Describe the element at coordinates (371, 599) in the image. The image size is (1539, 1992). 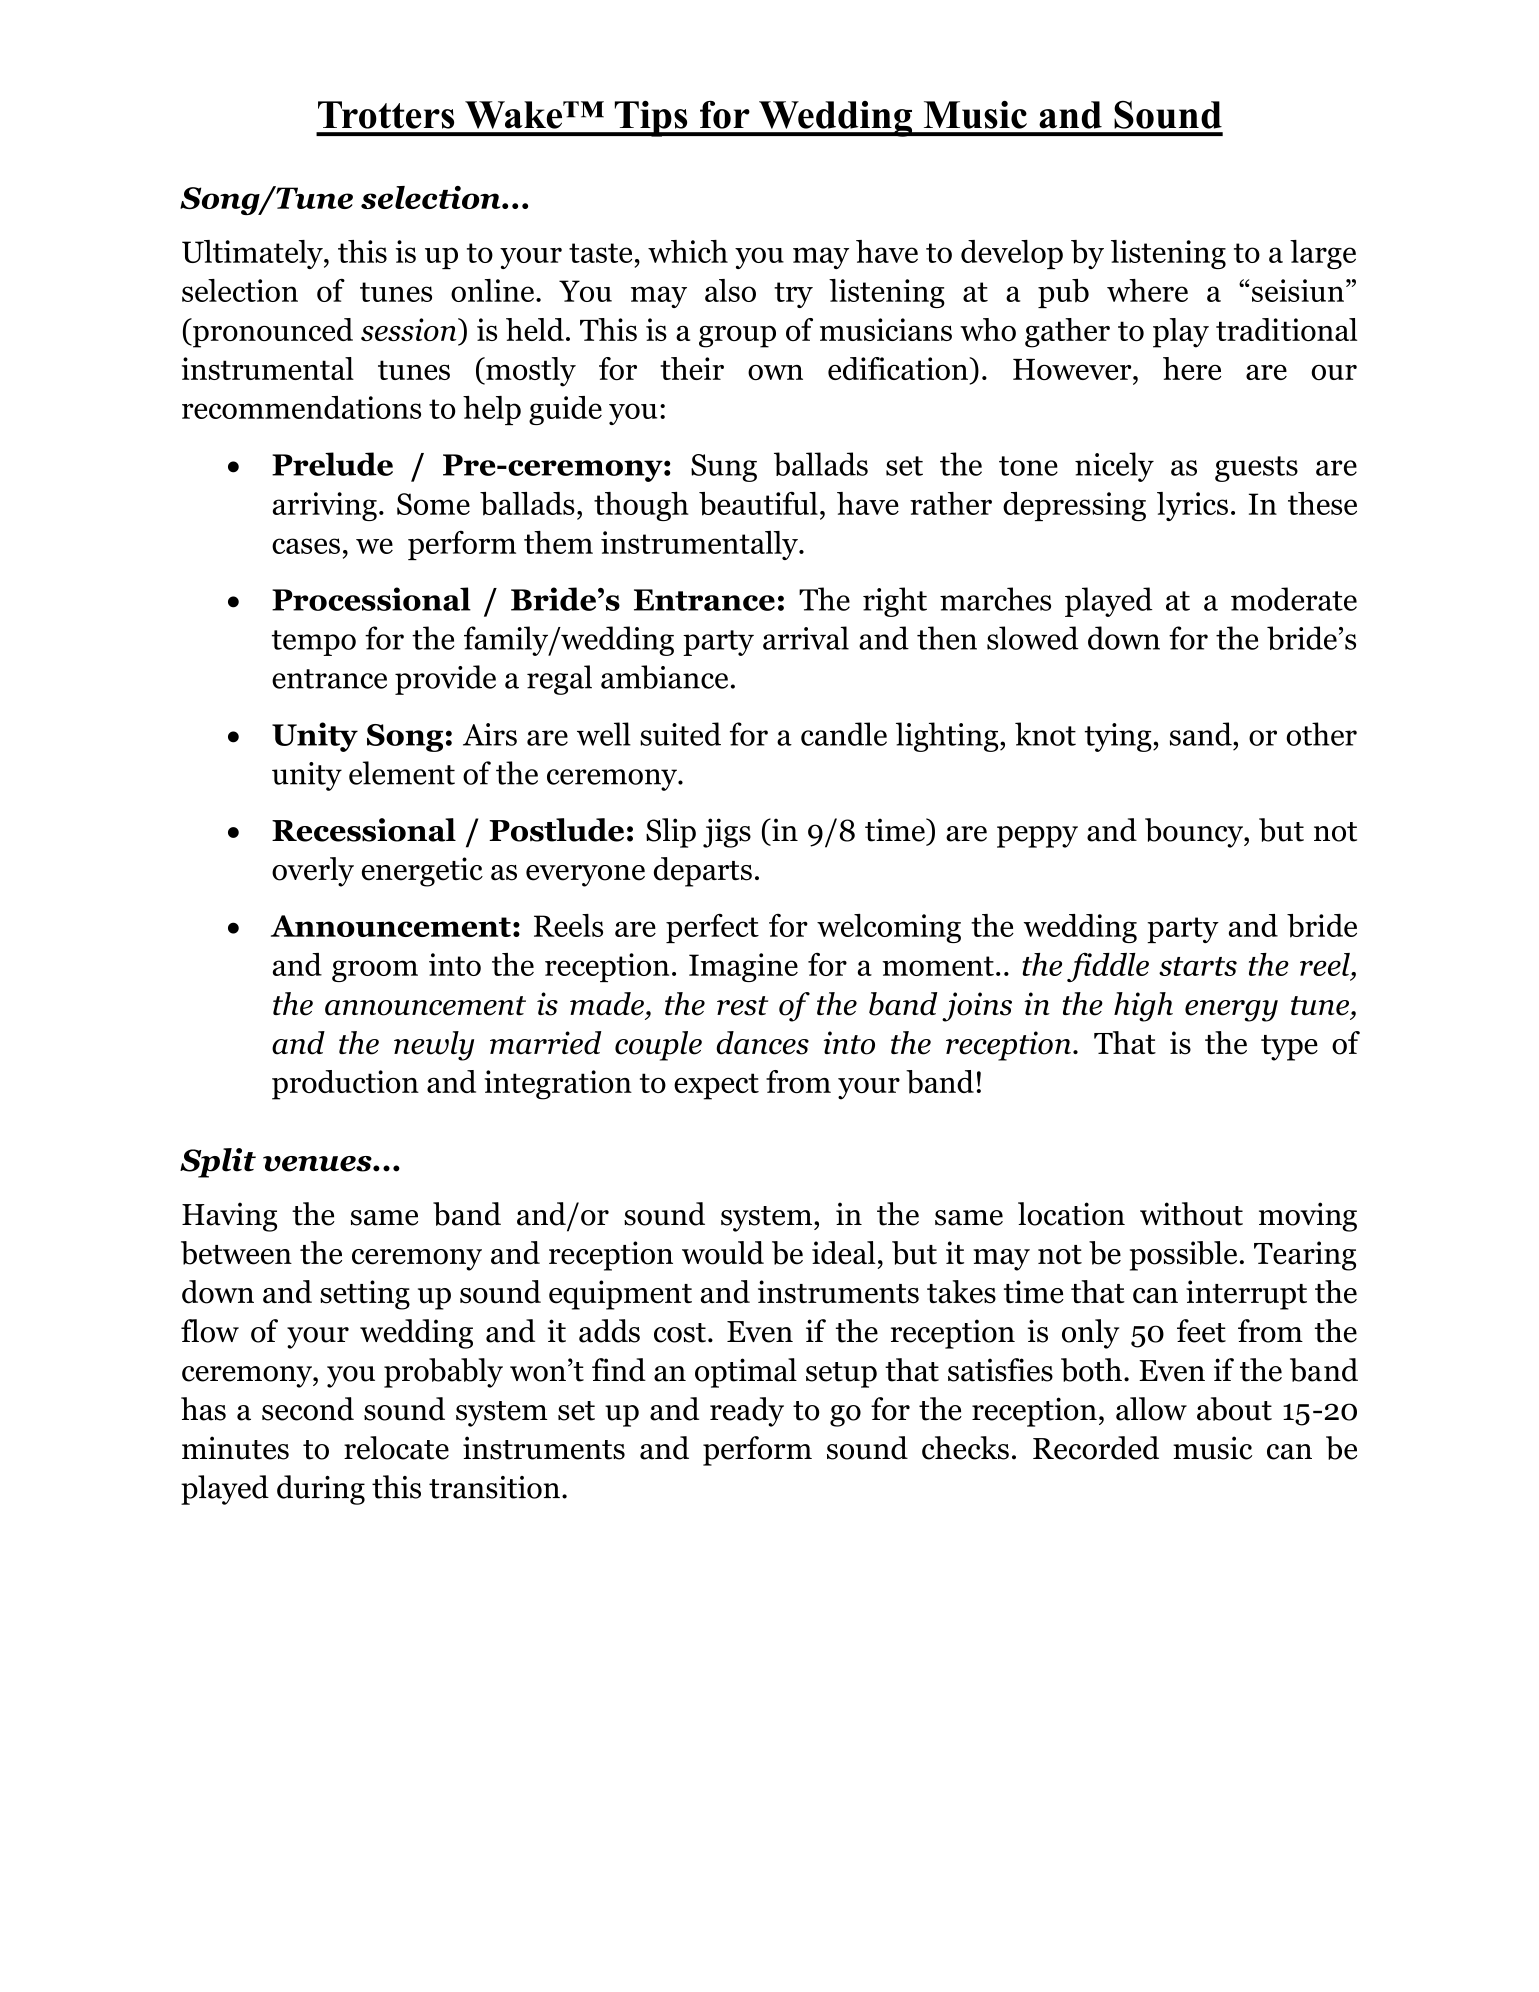
I see `Processional` at that location.
